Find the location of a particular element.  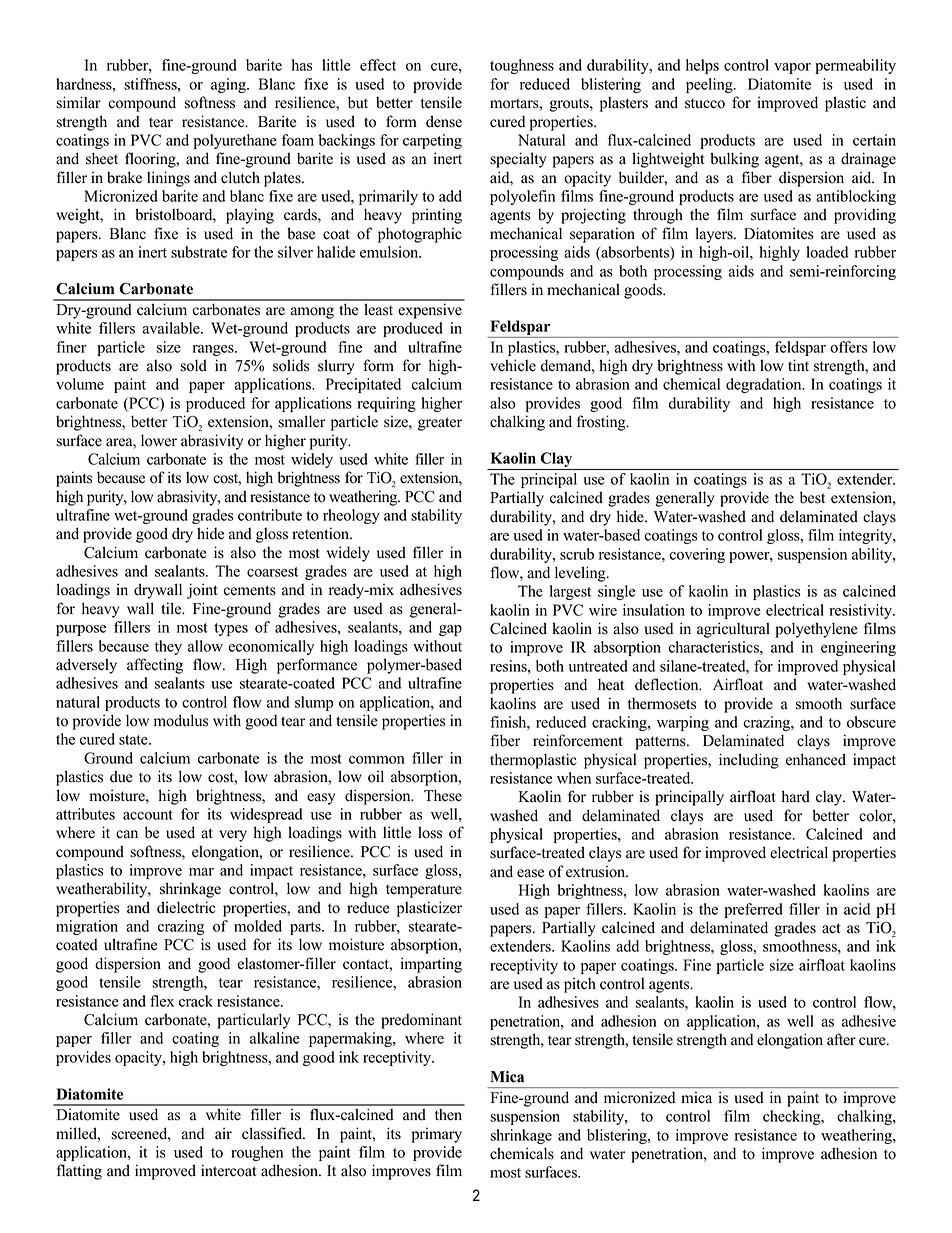

aging is located at coordinates (229, 85).
